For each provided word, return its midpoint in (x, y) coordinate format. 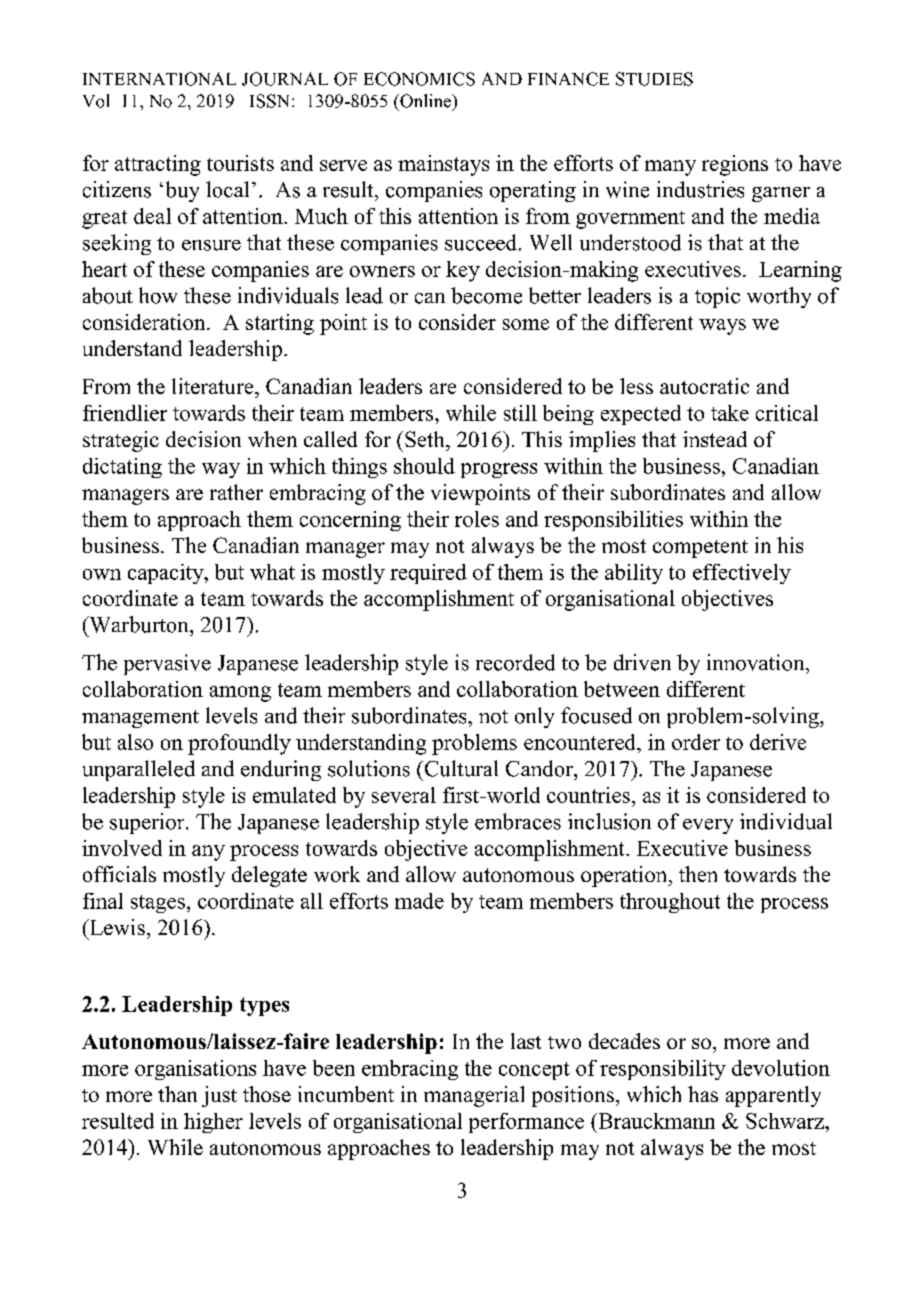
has (703, 1094)
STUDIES (654, 79)
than (177, 1094)
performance (526, 1123)
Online (426, 102)
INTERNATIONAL (159, 79)
